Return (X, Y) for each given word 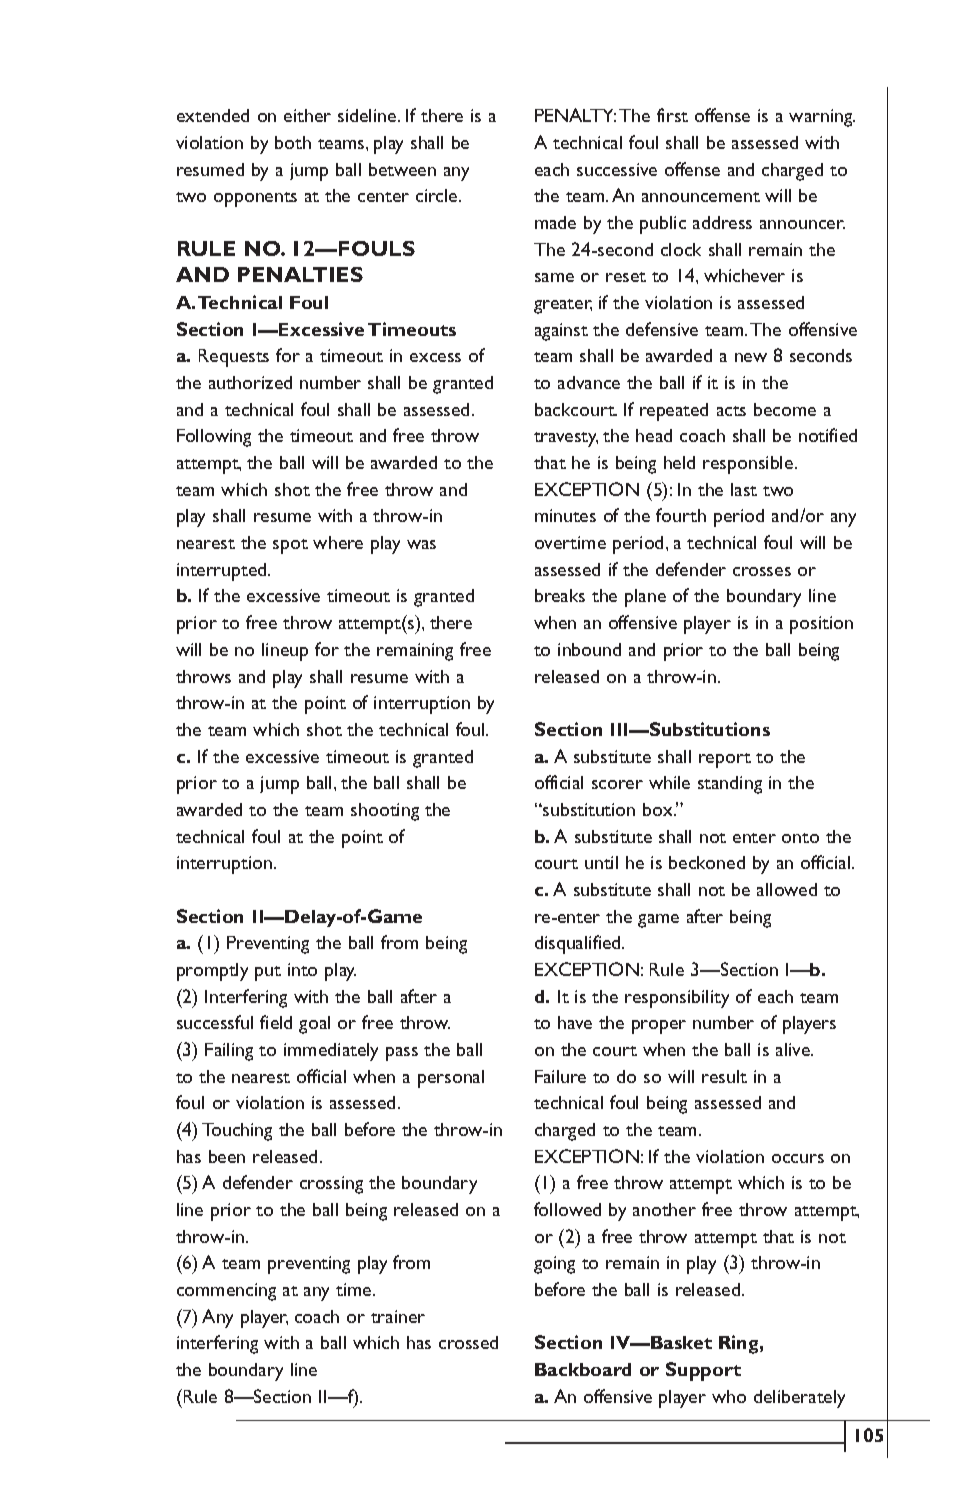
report (725, 760)
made (555, 222)
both (293, 142)
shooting (385, 812)
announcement (701, 197)
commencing (226, 1292)
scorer (617, 784)
